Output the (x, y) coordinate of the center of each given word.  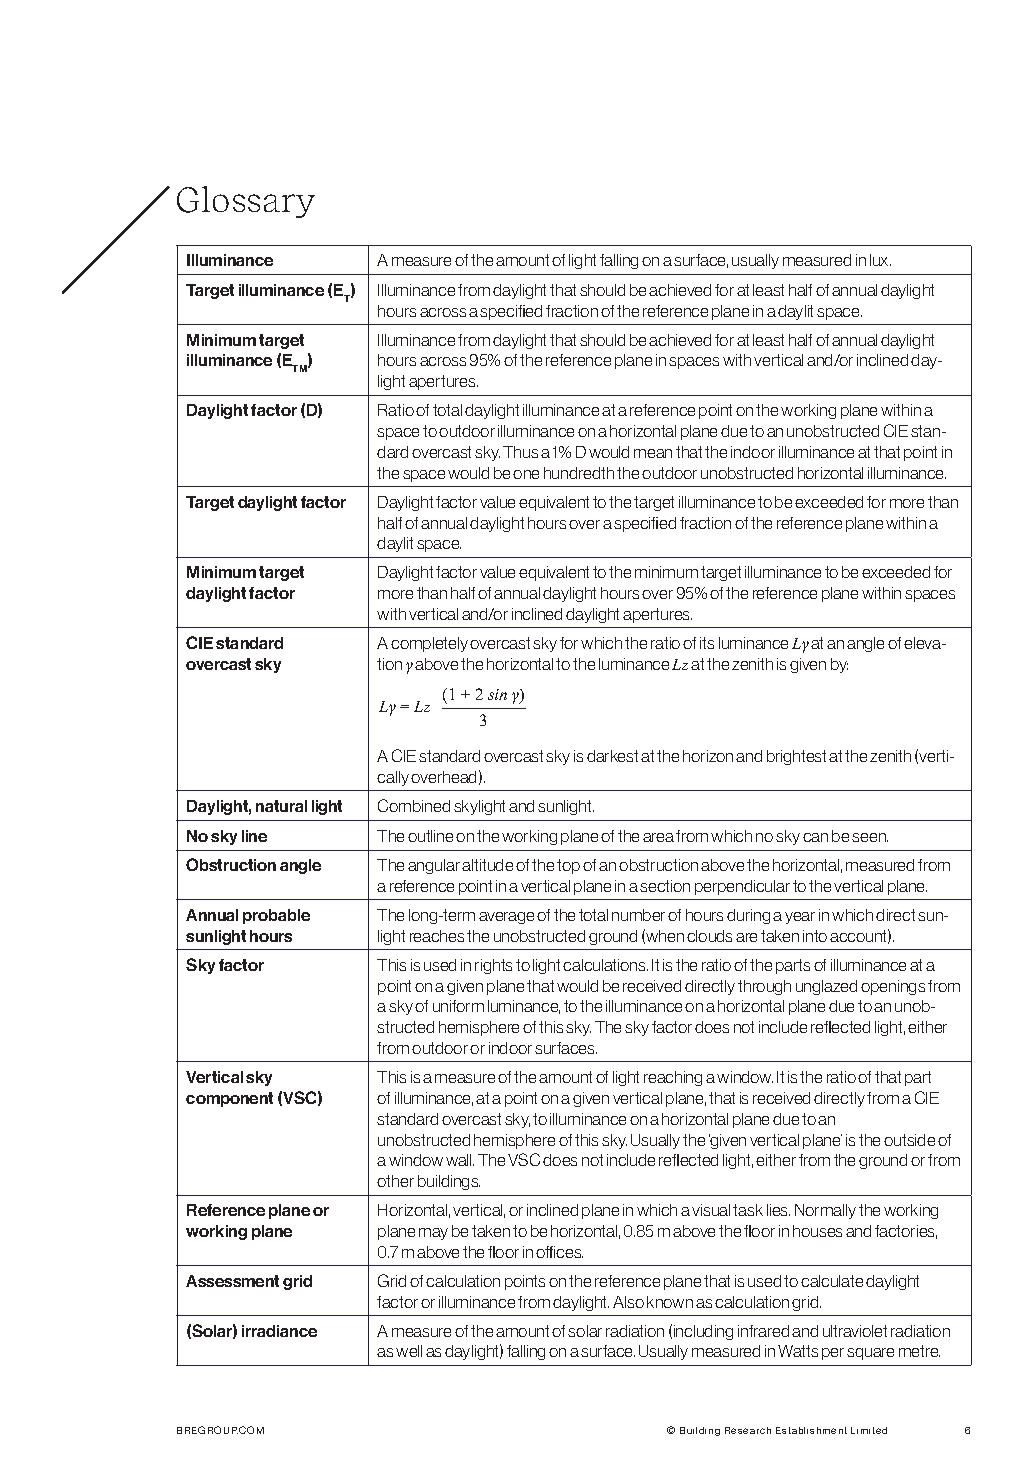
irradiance (279, 1331)
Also (628, 1302)
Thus (520, 452)
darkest (612, 756)
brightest (796, 757)
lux (880, 260)
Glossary (246, 202)
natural (281, 806)
